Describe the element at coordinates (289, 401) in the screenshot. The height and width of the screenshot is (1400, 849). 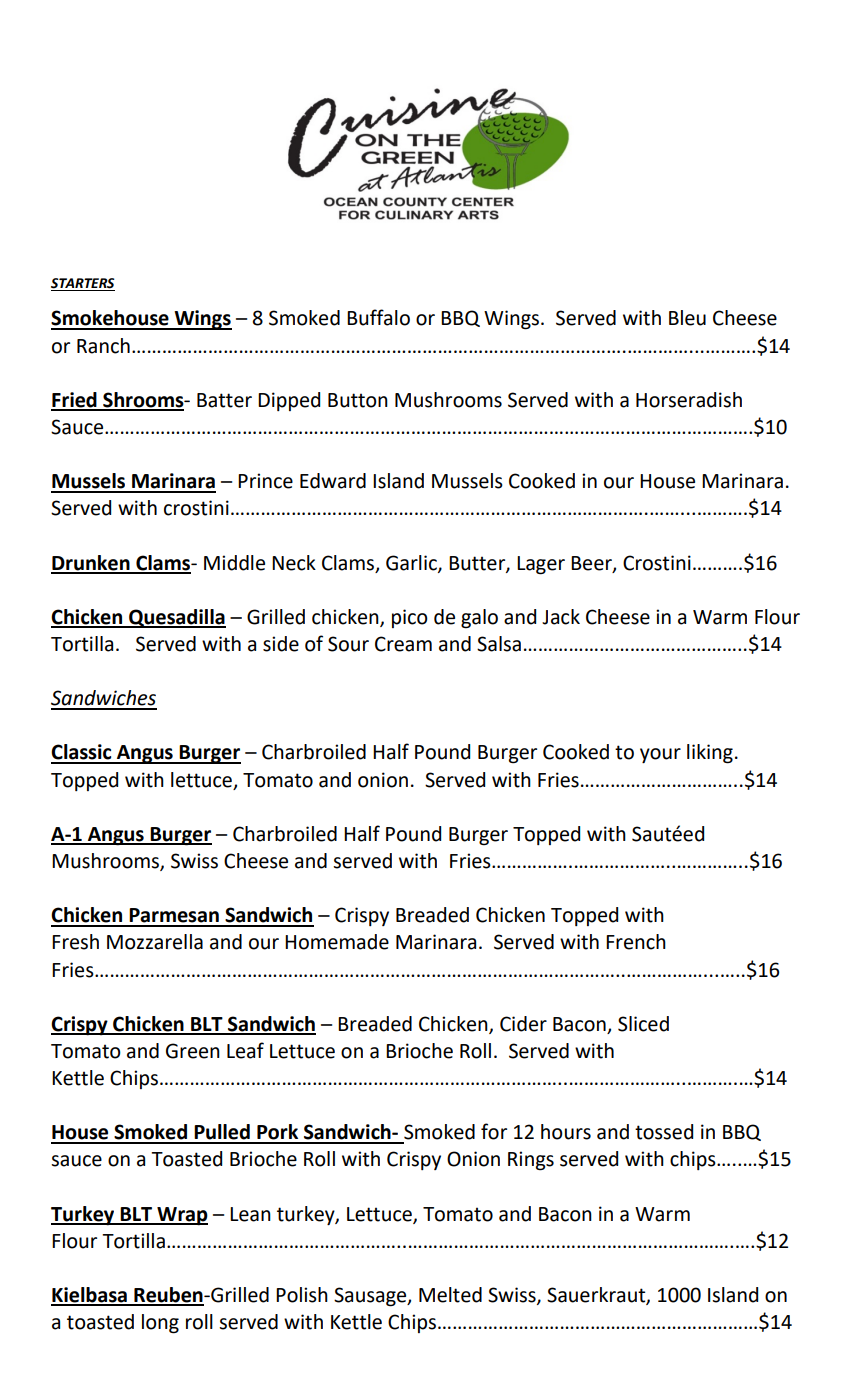
I see `Dipped` at that location.
